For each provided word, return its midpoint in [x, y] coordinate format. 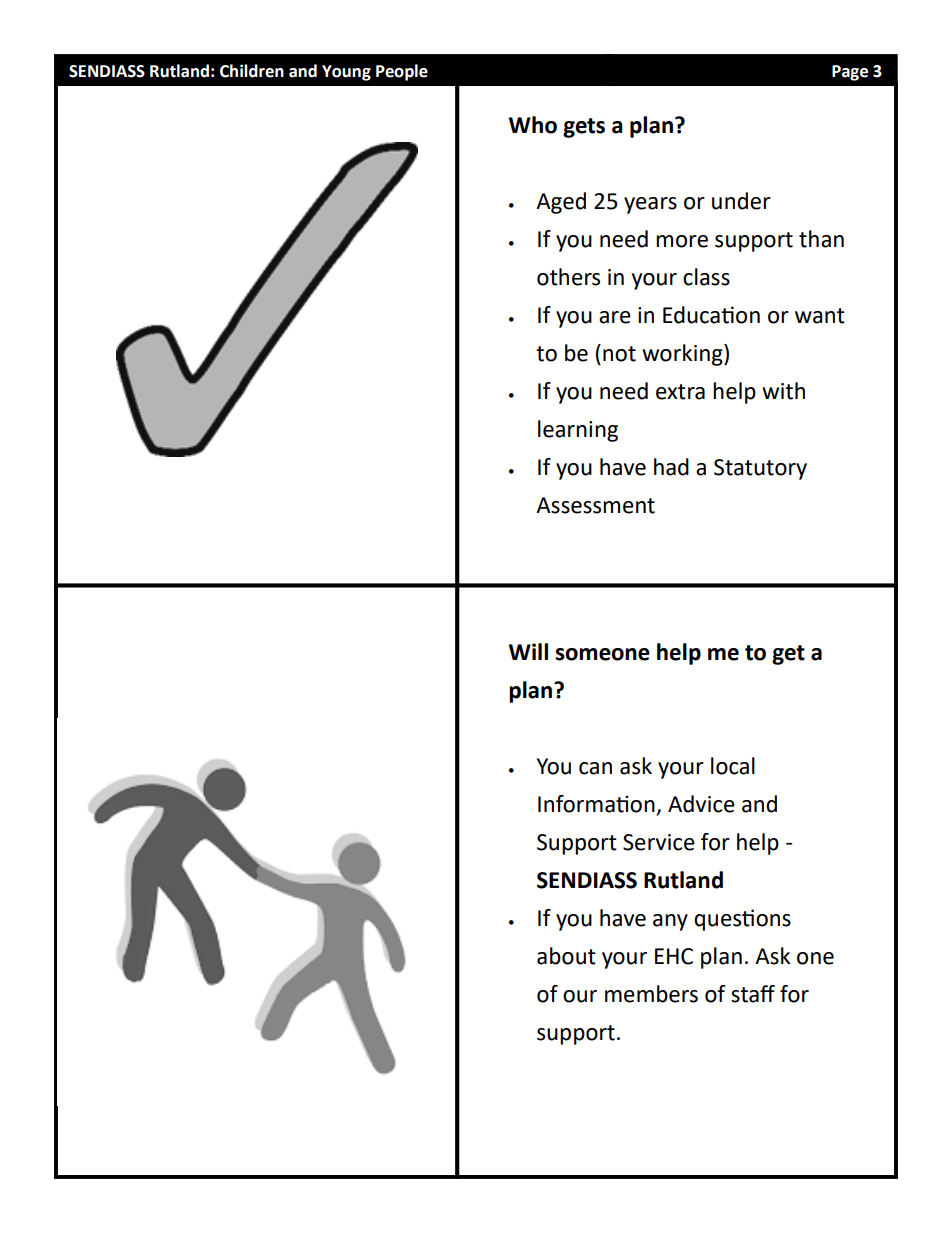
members [651, 994]
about [566, 956]
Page [850, 73]
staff [753, 994]
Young [346, 73]
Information [596, 804]
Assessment [595, 505]
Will [528, 651]
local [733, 766]
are [615, 317]
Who [533, 125]
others [568, 277]
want [820, 316]
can [595, 768]
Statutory [760, 469]
